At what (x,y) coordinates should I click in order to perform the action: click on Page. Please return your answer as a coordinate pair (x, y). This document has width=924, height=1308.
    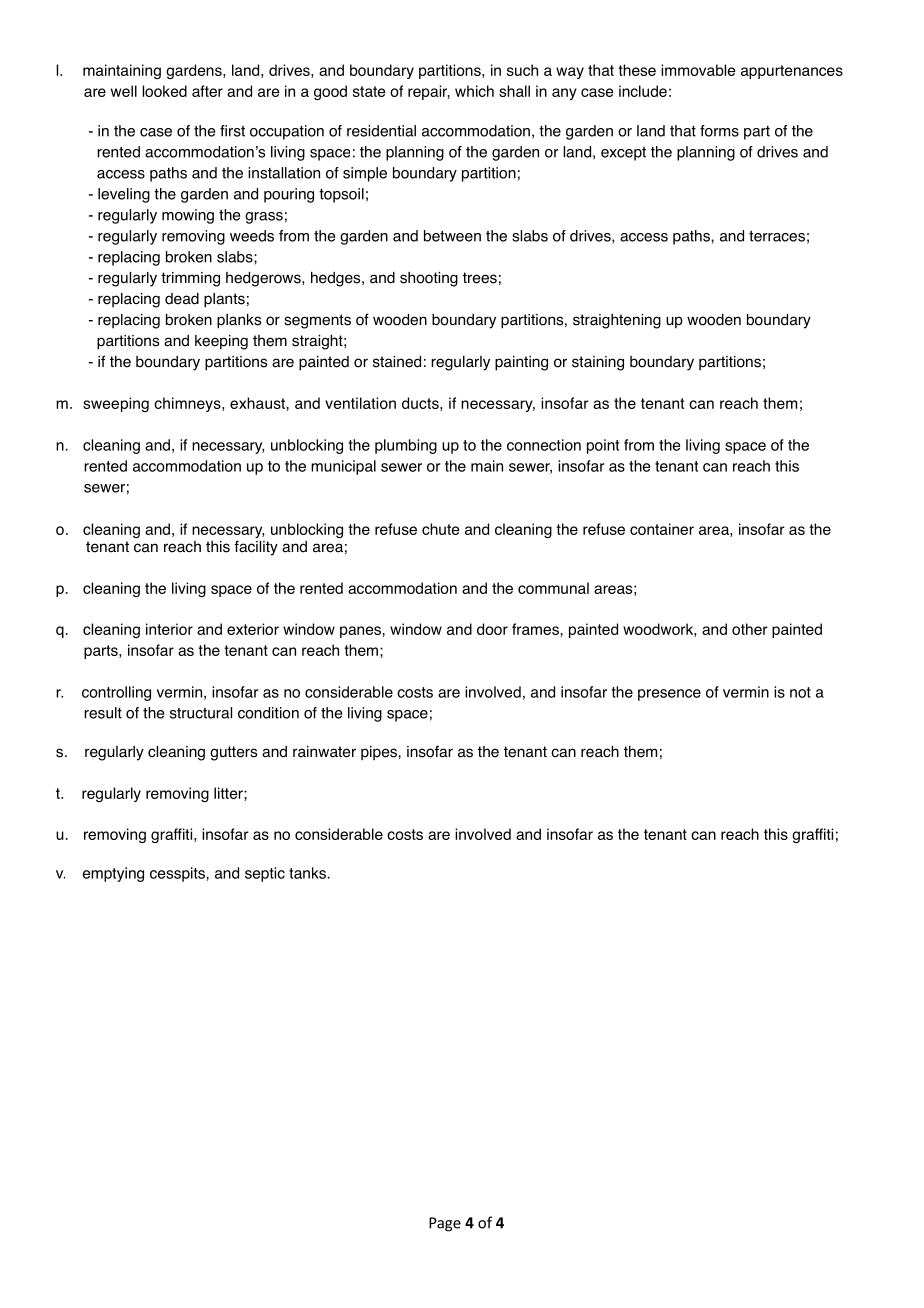
    Looking at the image, I should click on (445, 1224).
